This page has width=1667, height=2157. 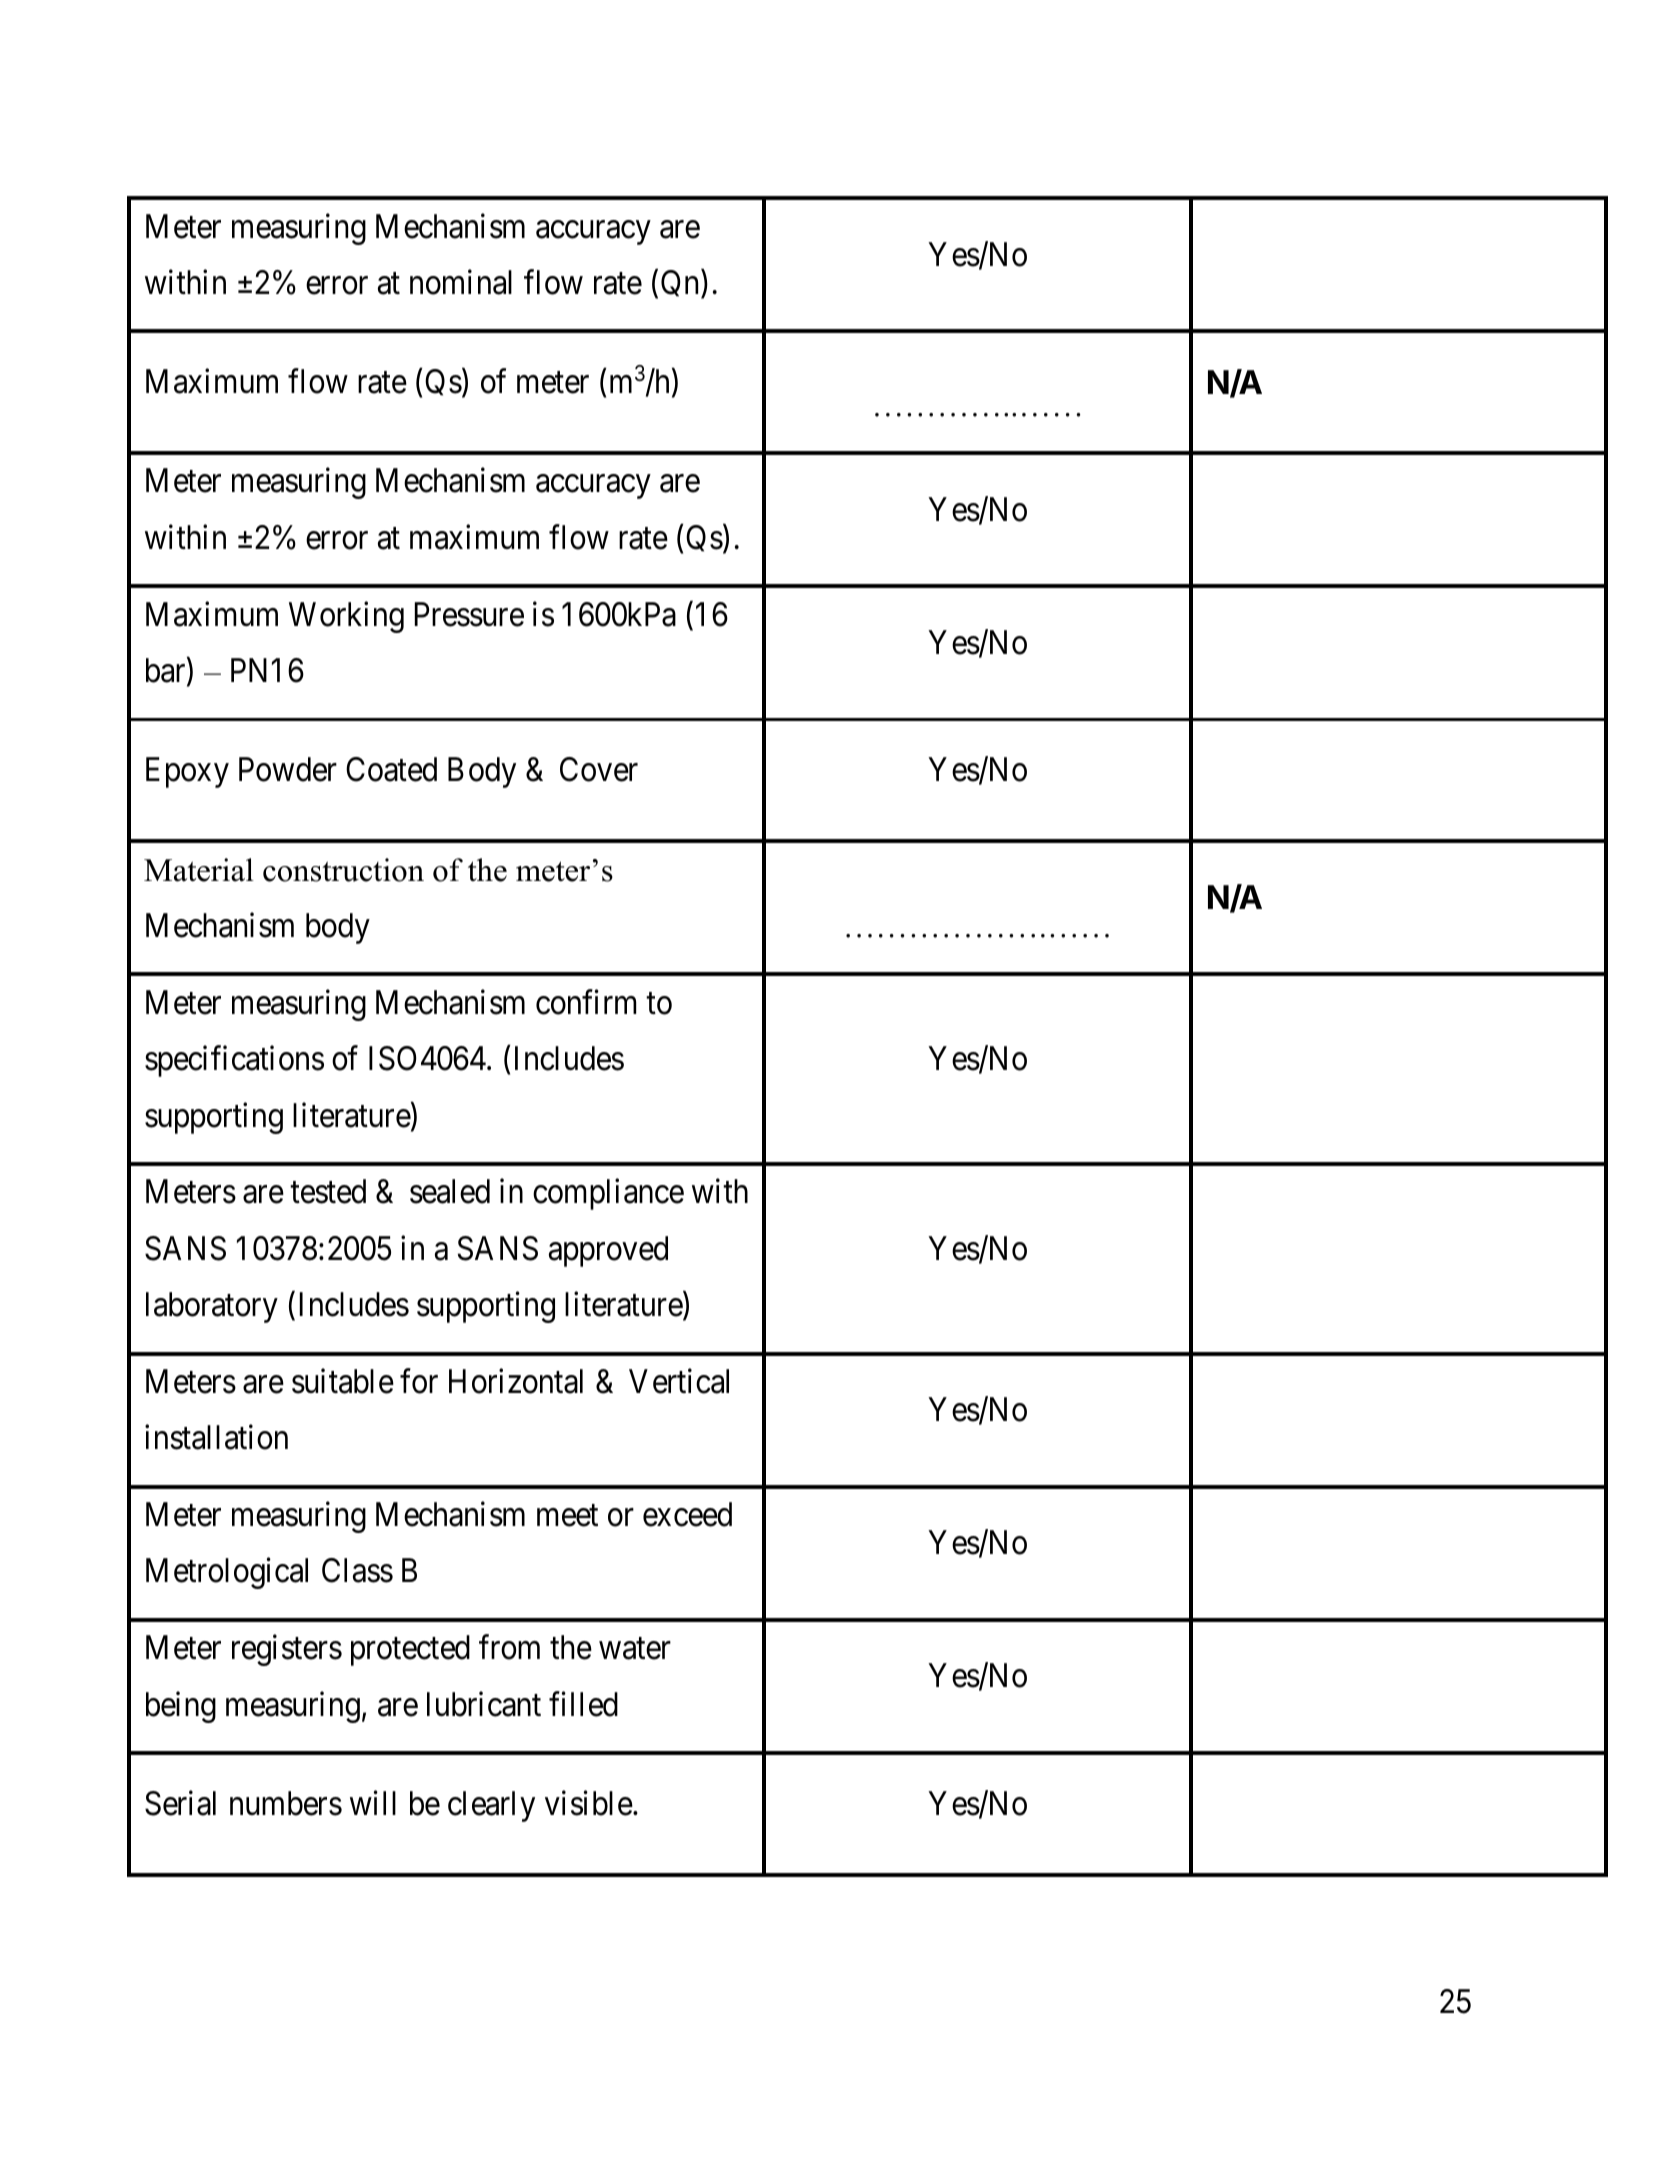 What do you see at coordinates (180, 1803) in the page?
I see `Serial` at bounding box center [180, 1803].
